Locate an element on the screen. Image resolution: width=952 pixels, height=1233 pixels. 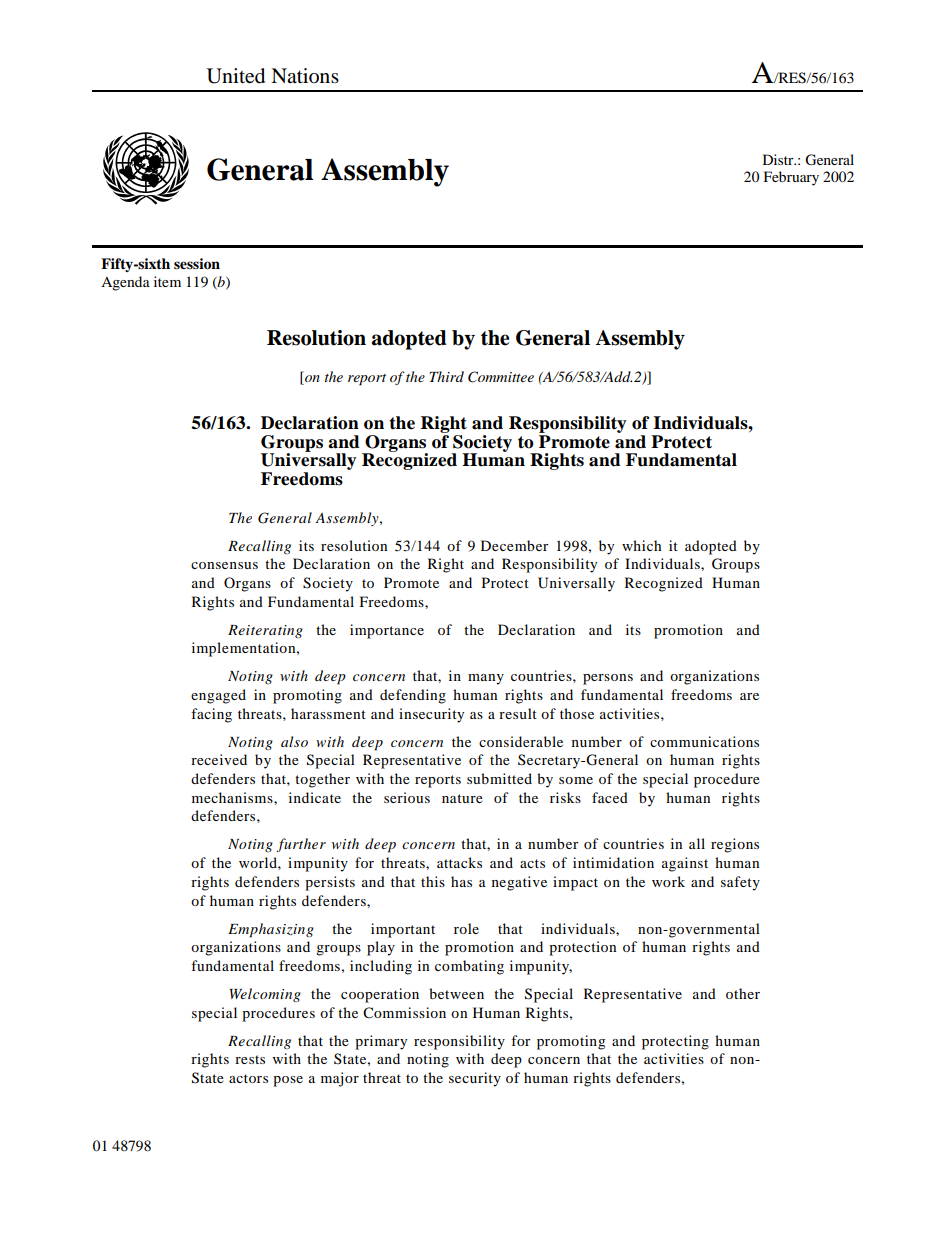
Commission is located at coordinates (404, 1012).
